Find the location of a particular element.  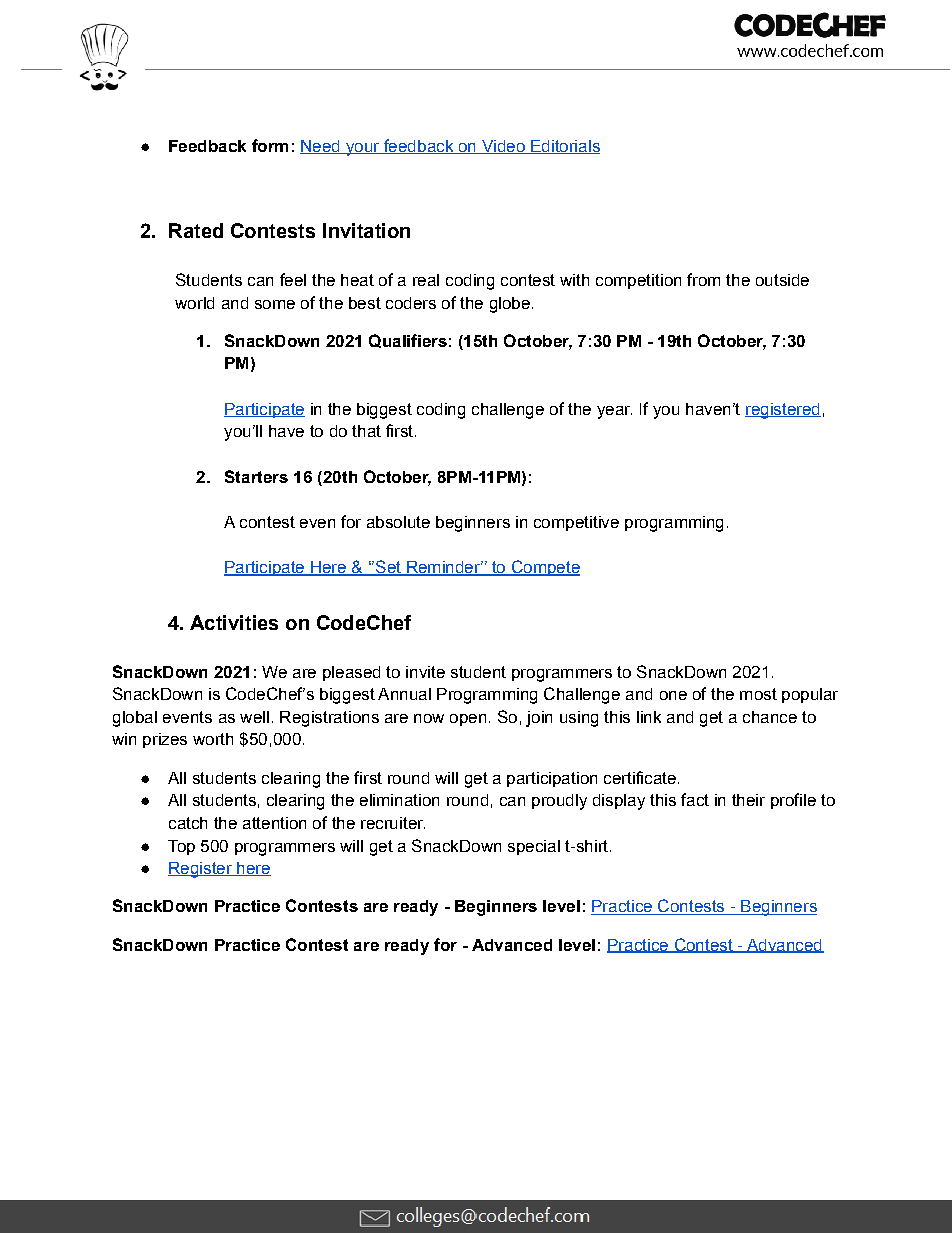

catch is located at coordinates (188, 823).
